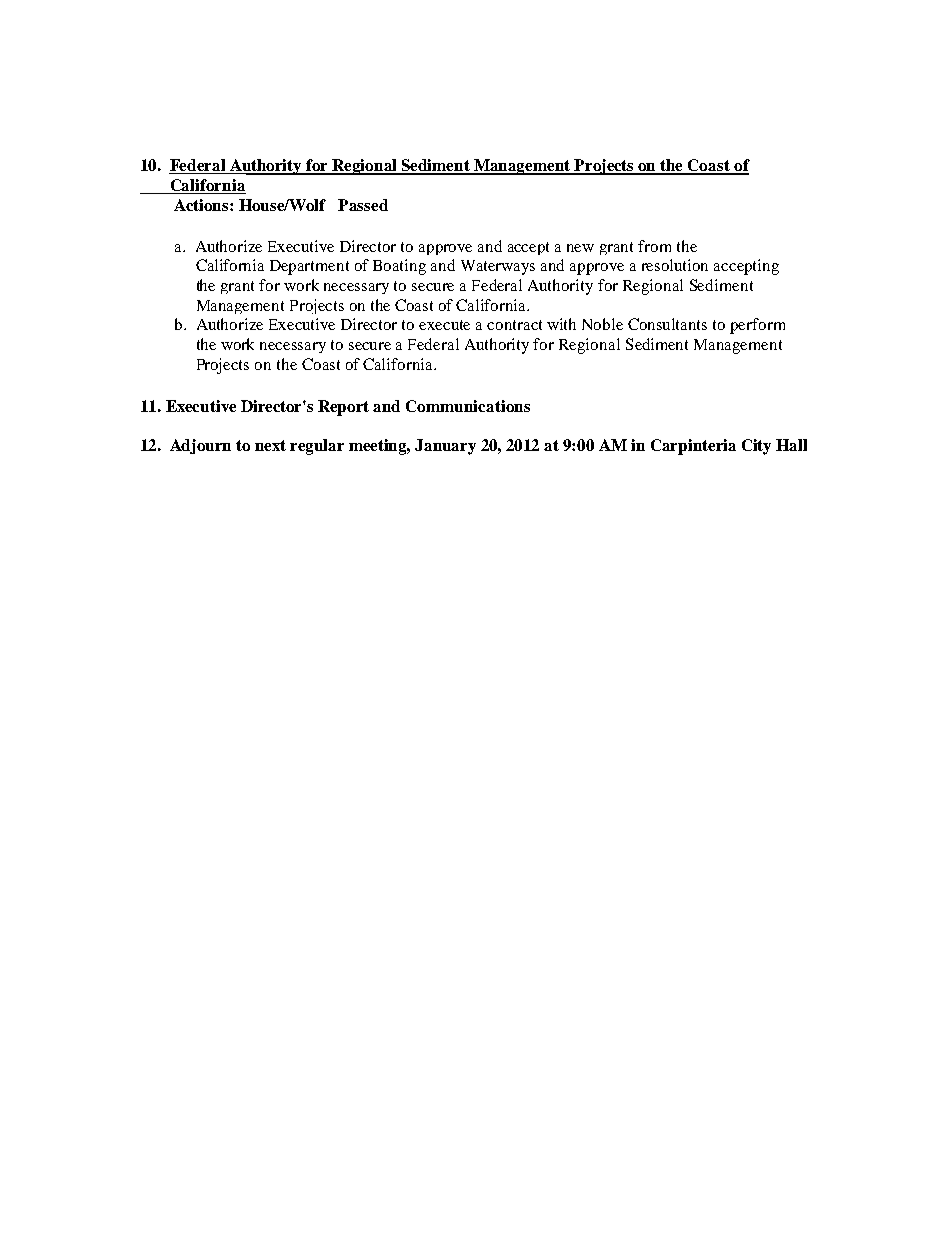 The image size is (952, 1233). Describe the element at coordinates (317, 447) in the page. I see `regular` at that location.
